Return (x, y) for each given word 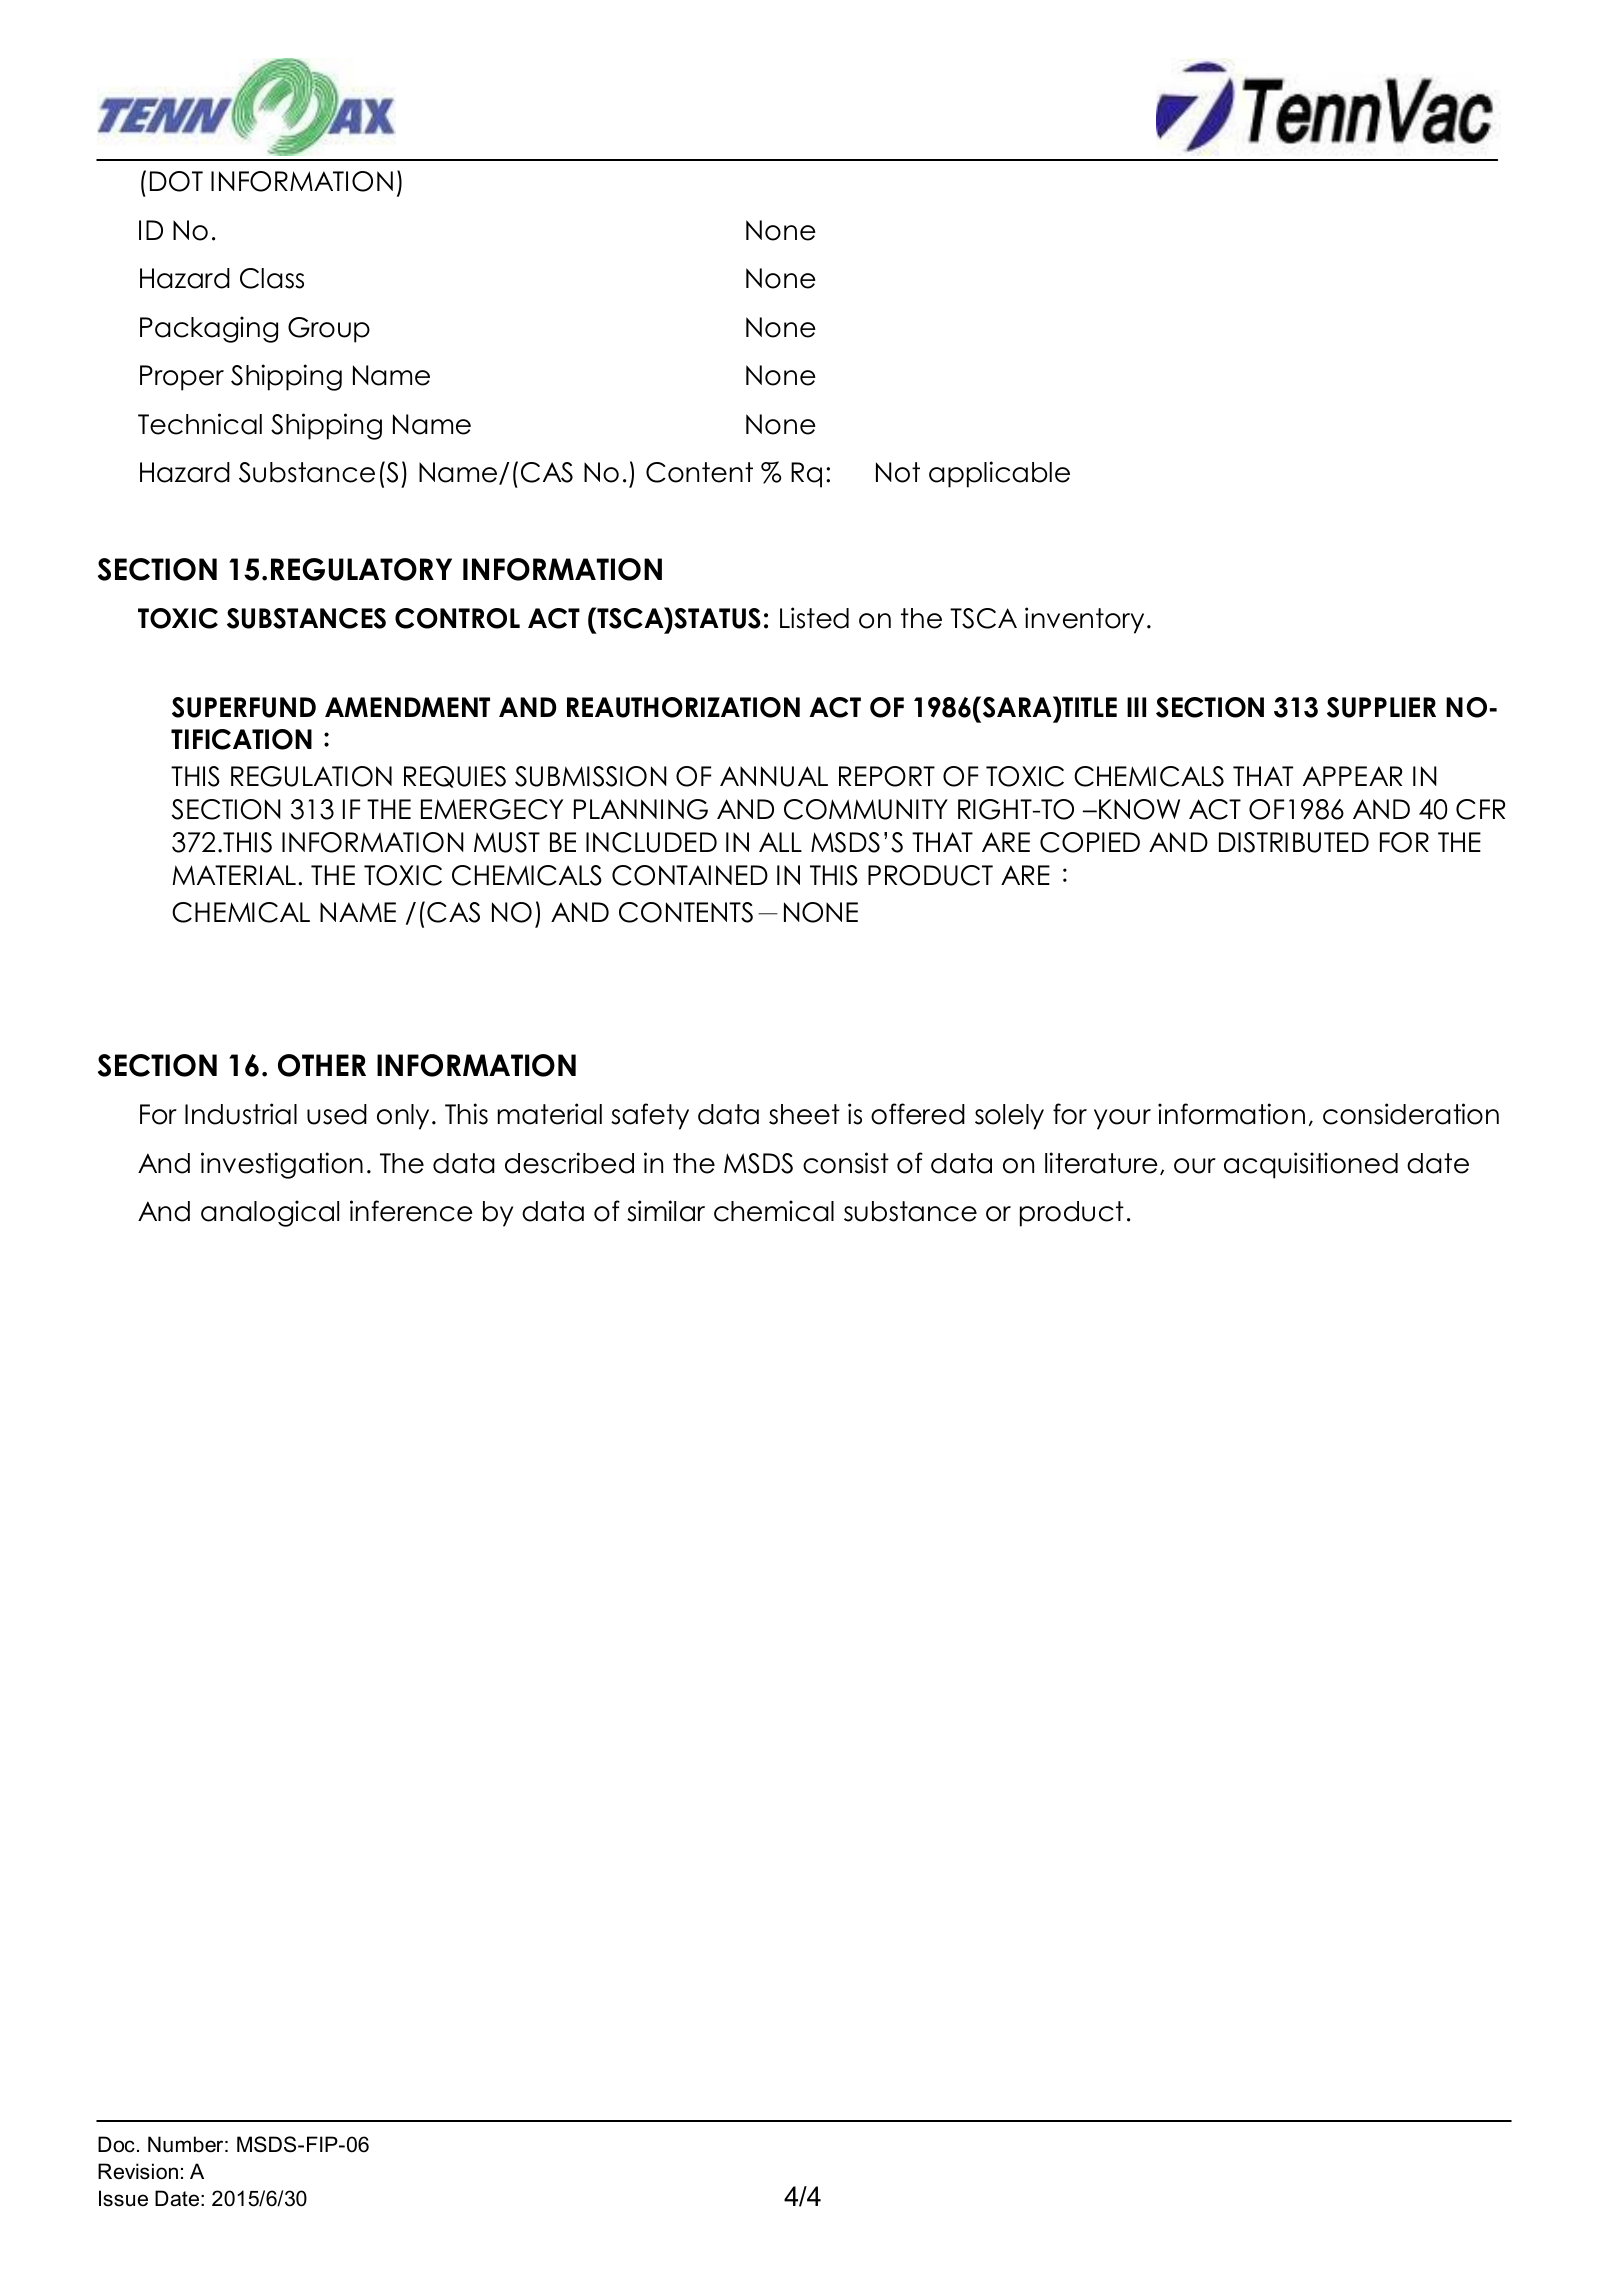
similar (666, 1211)
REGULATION (311, 776)
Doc (116, 2144)
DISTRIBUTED (1294, 842)
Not (898, 472)
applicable (999, 474)
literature (1101, 1163)
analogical (270, 1213)
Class (272, 278)
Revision (138, 2171)
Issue (123, 2198)
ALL (780, 842)
